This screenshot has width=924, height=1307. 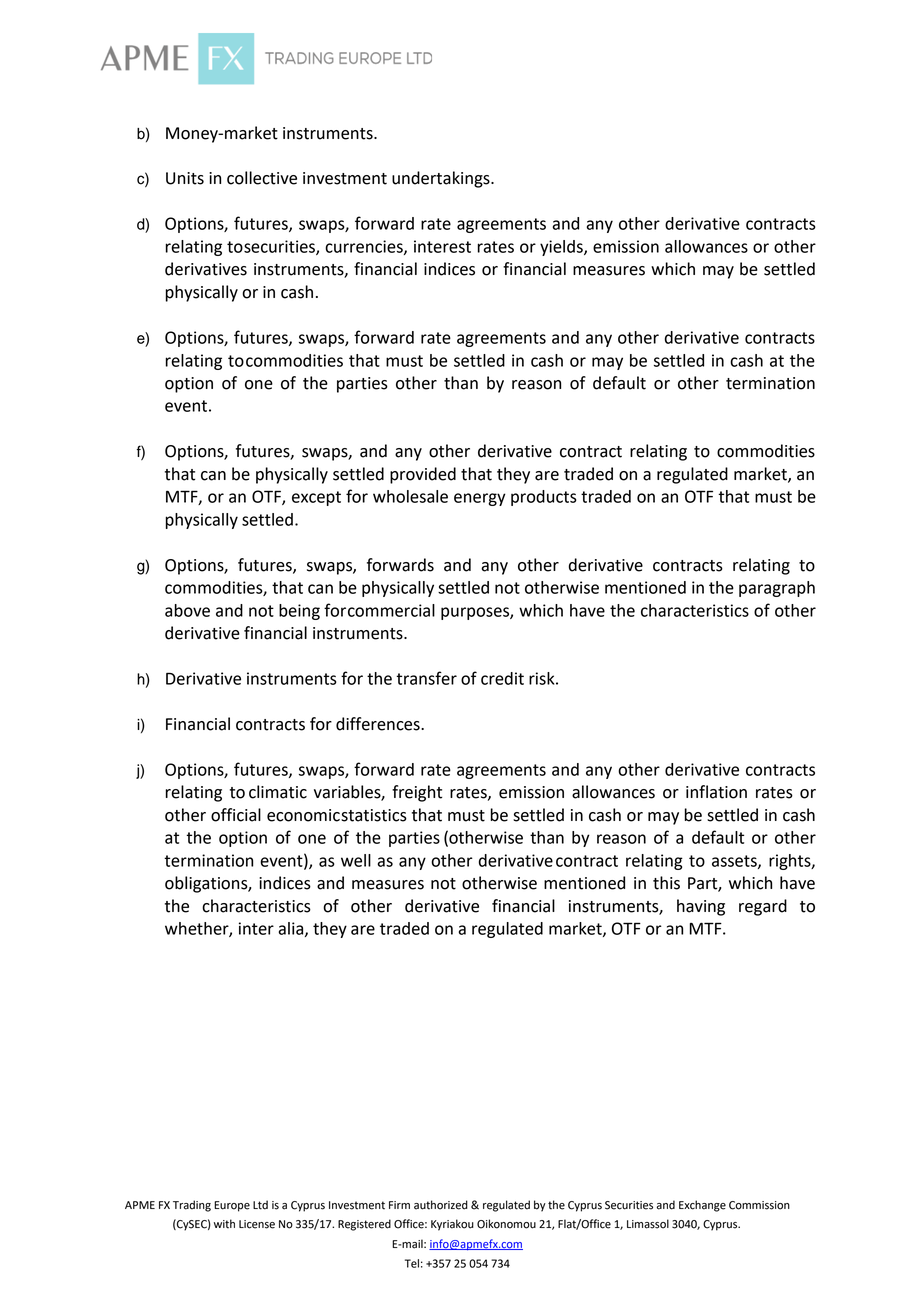 What do you see at coordinates (262, 178) in the screenshot?
I see `collective` at bounding box center [262, 178].
